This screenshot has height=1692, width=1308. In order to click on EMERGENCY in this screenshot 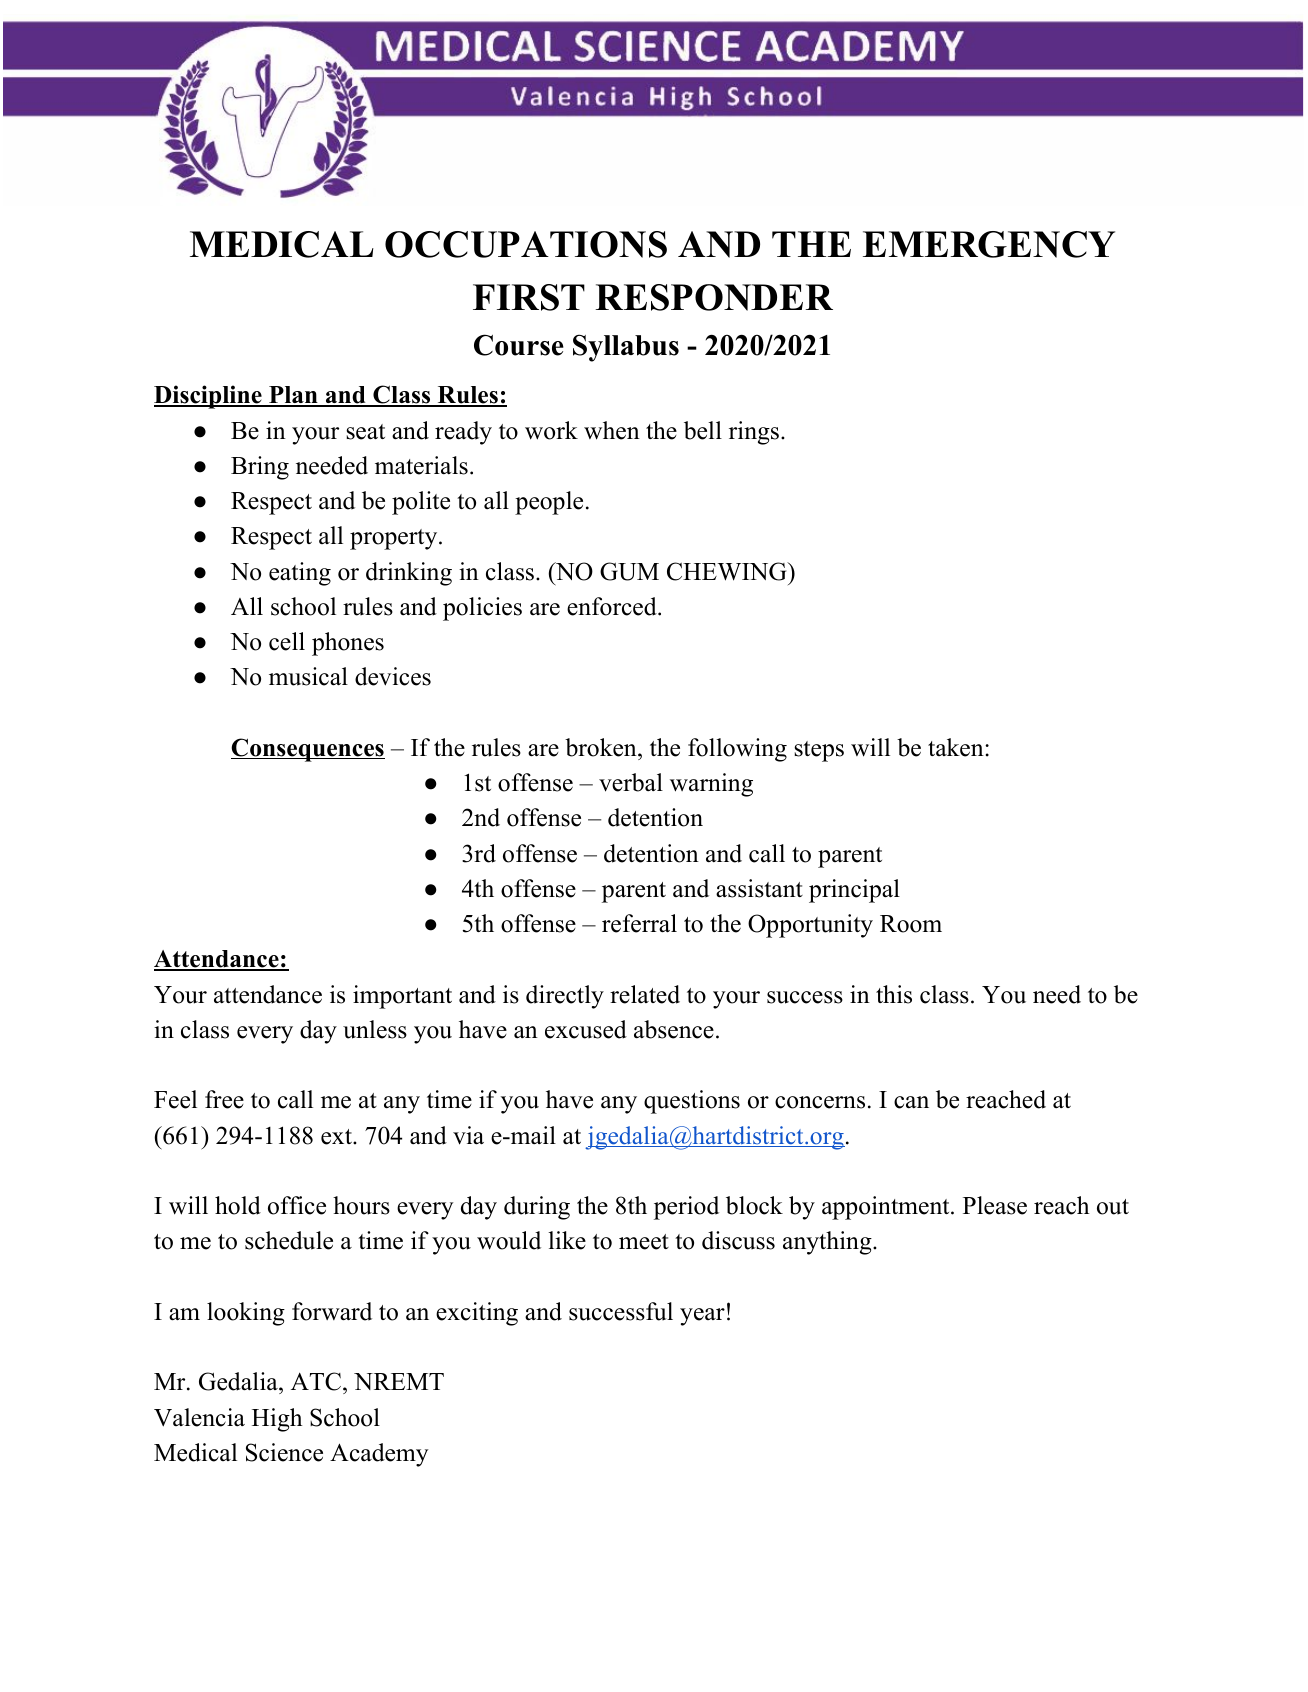, I will do `click(989, 244)`.
